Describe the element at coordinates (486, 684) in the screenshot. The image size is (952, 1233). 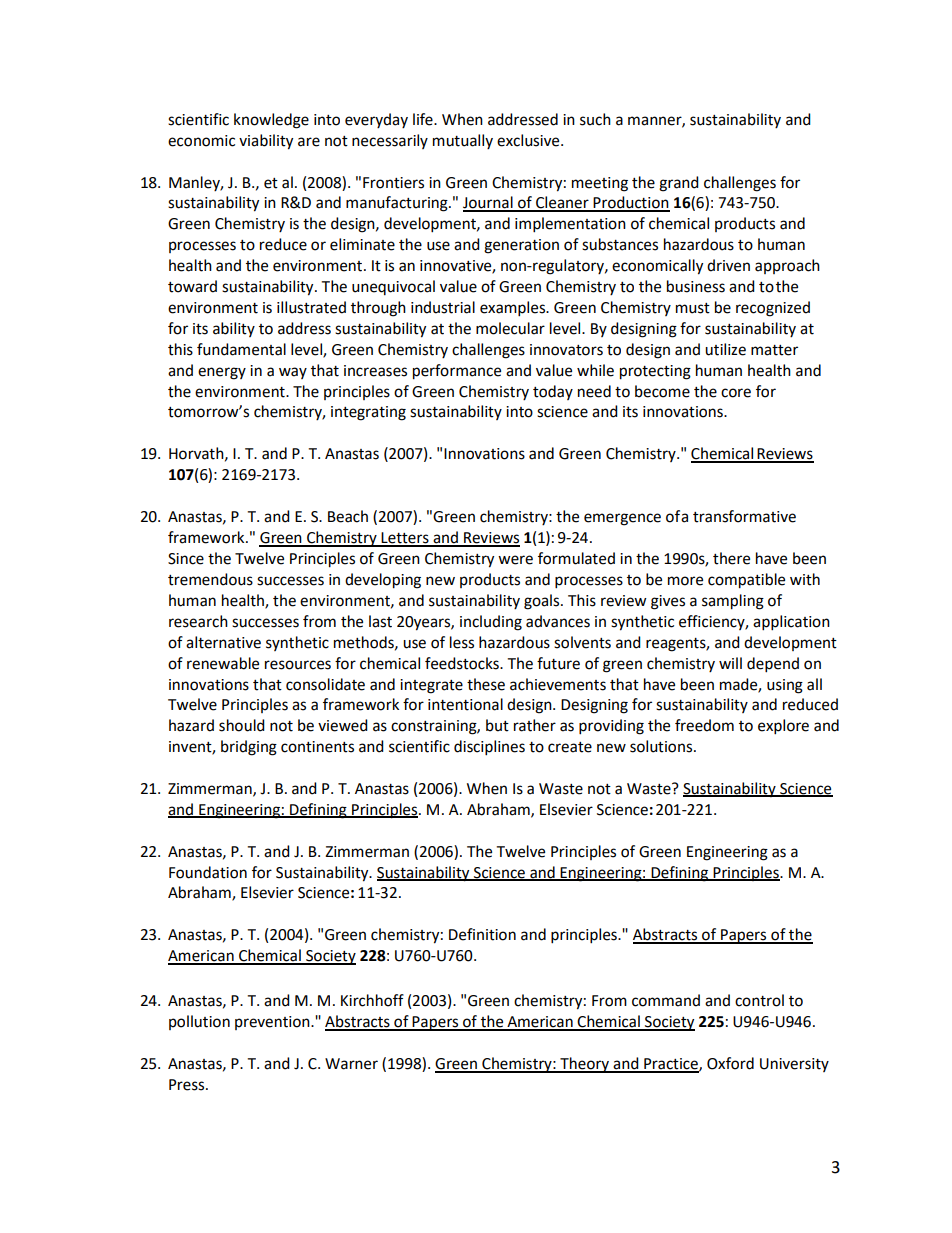
I see `these` at that location.
